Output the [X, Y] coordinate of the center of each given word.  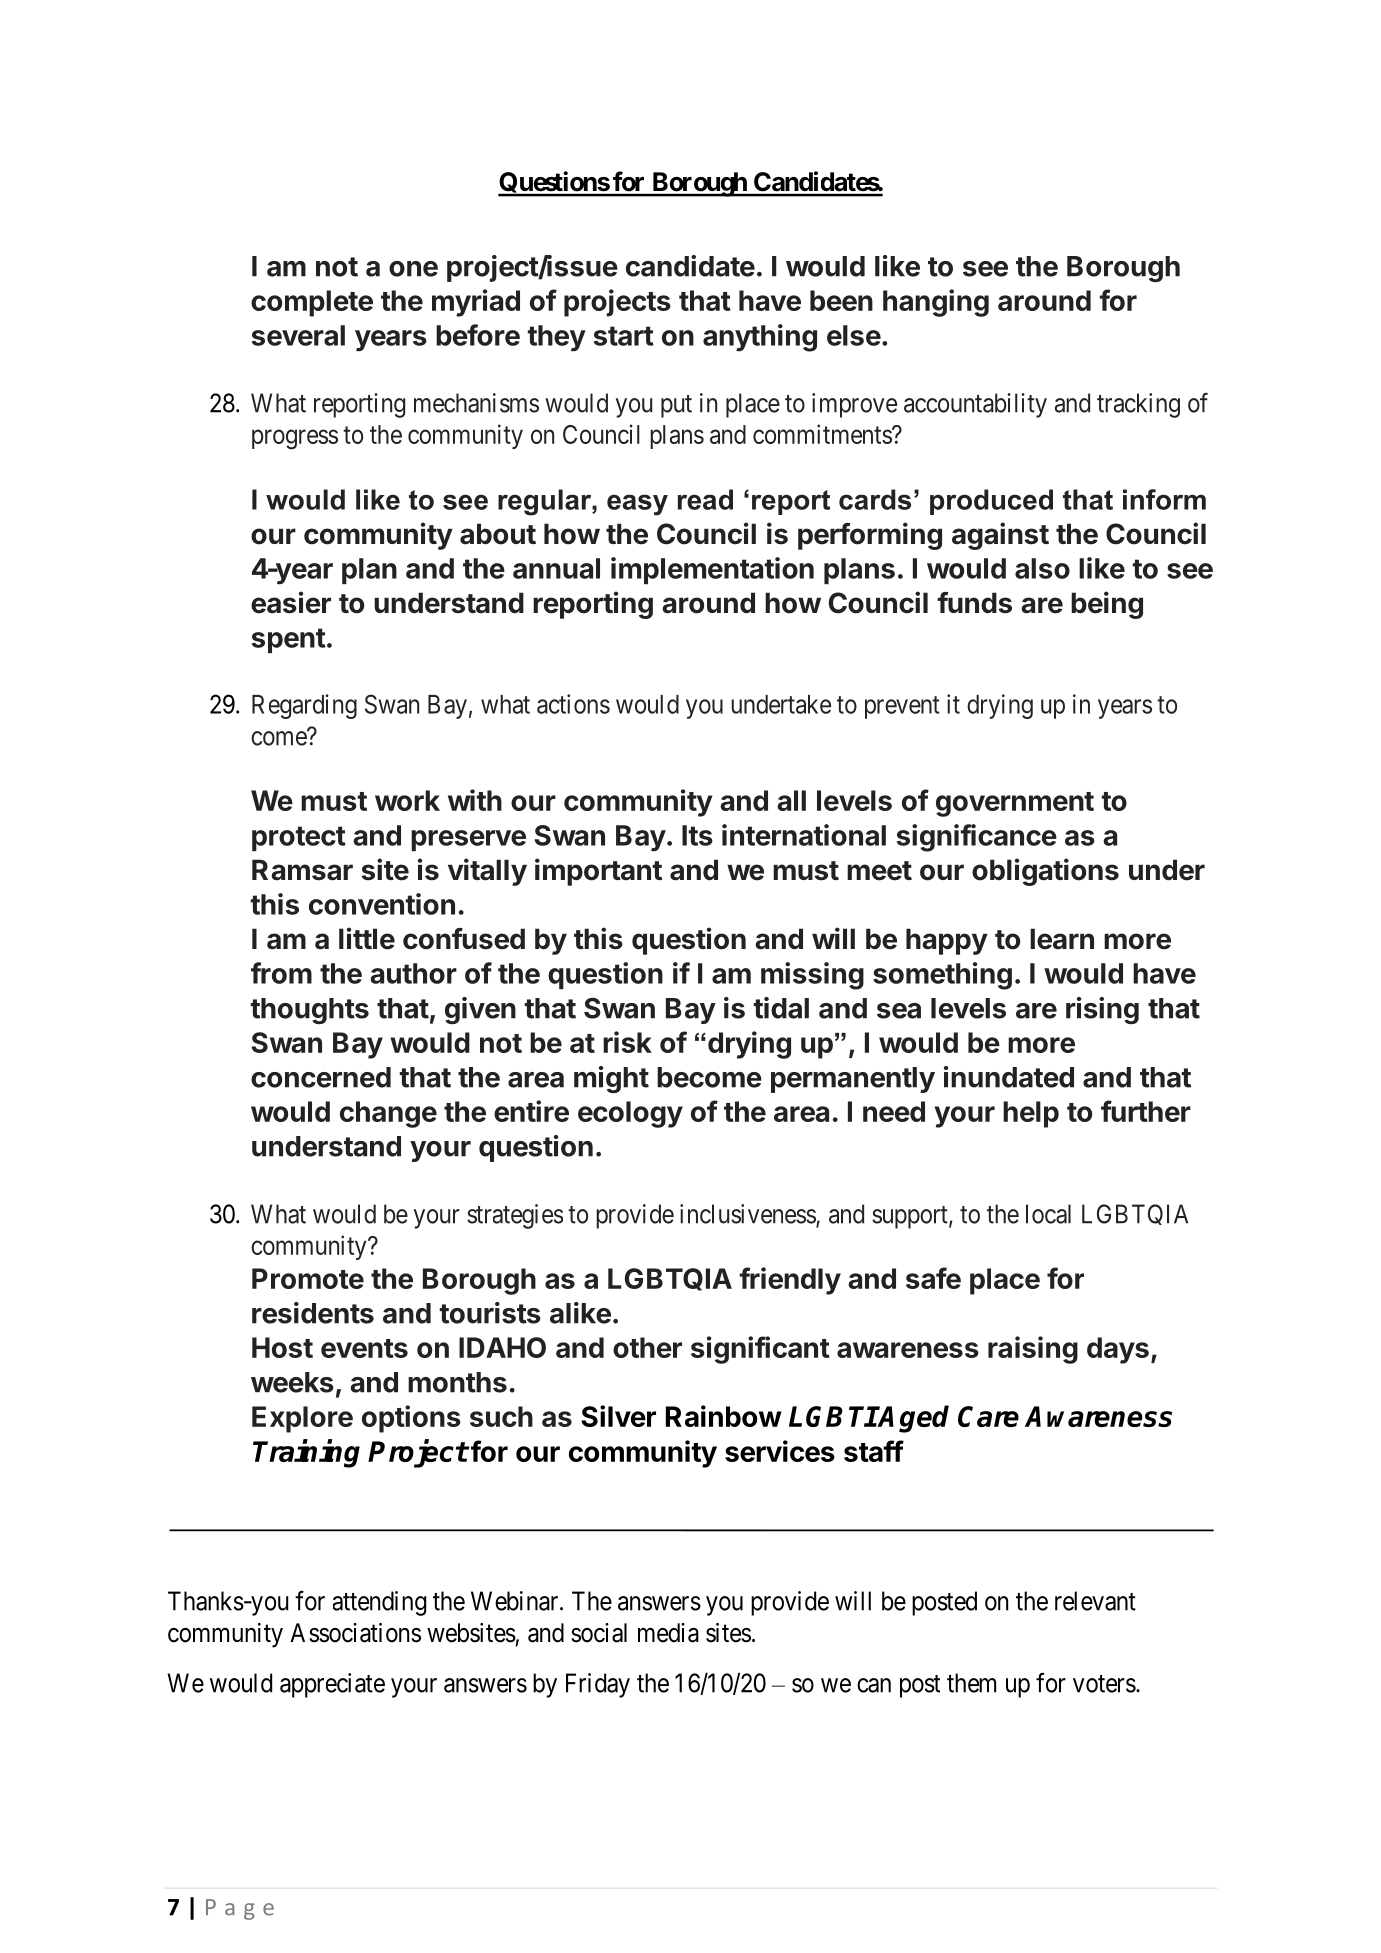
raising [1033, 1350]
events [364, 1348]
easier [291, 602]
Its [697, 835]
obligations [1045, 872]
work [407, 800]
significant [760, 1350]
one [413, 269]
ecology [630, 1114]
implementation [712, 570]
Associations [355, 1633]
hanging [936, 303]
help [1031, 1114]
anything [760, 338]
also [1042, 568]
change [388, 1114]
